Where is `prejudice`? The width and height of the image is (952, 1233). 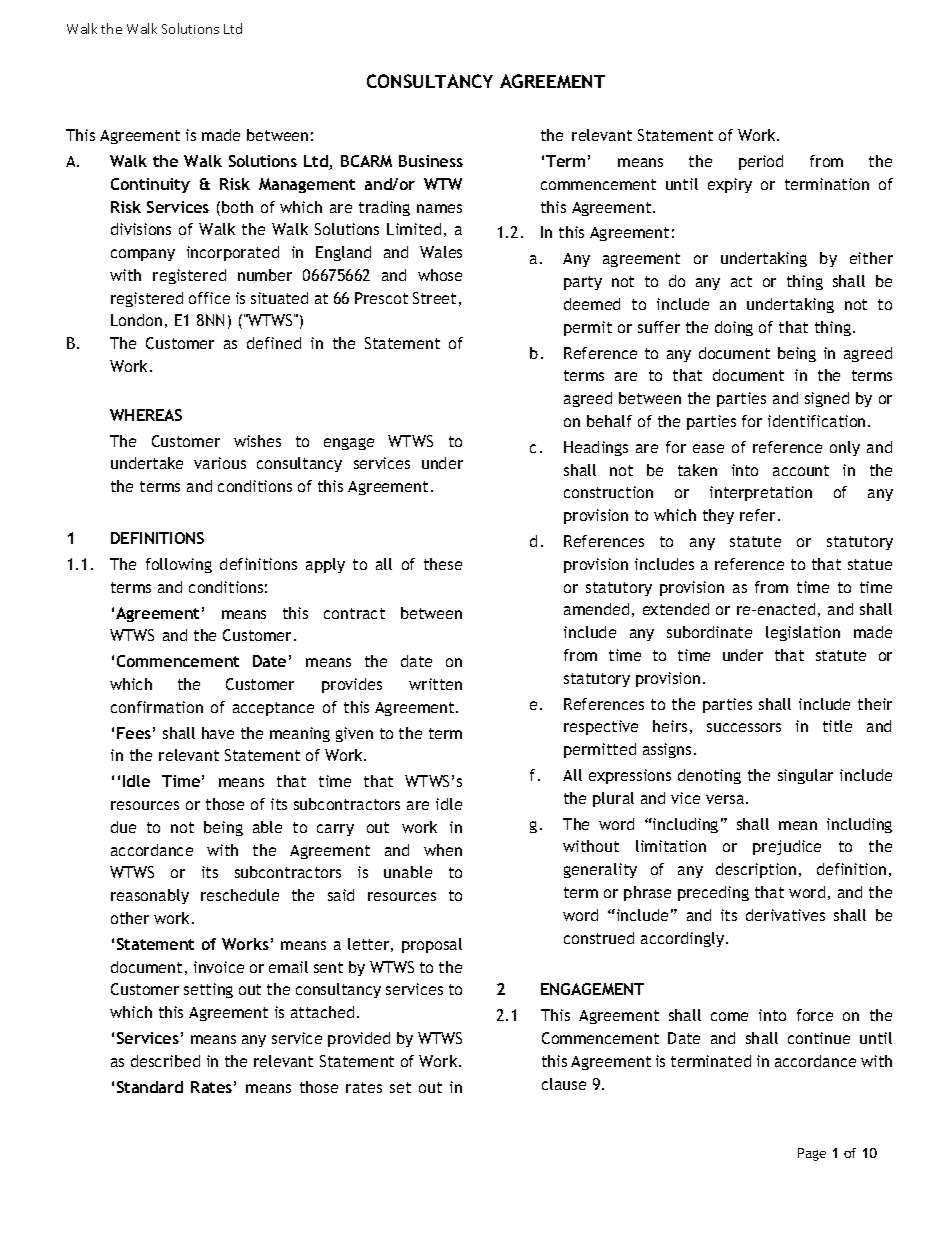
prejudice is located at coordinates (787, 847).
